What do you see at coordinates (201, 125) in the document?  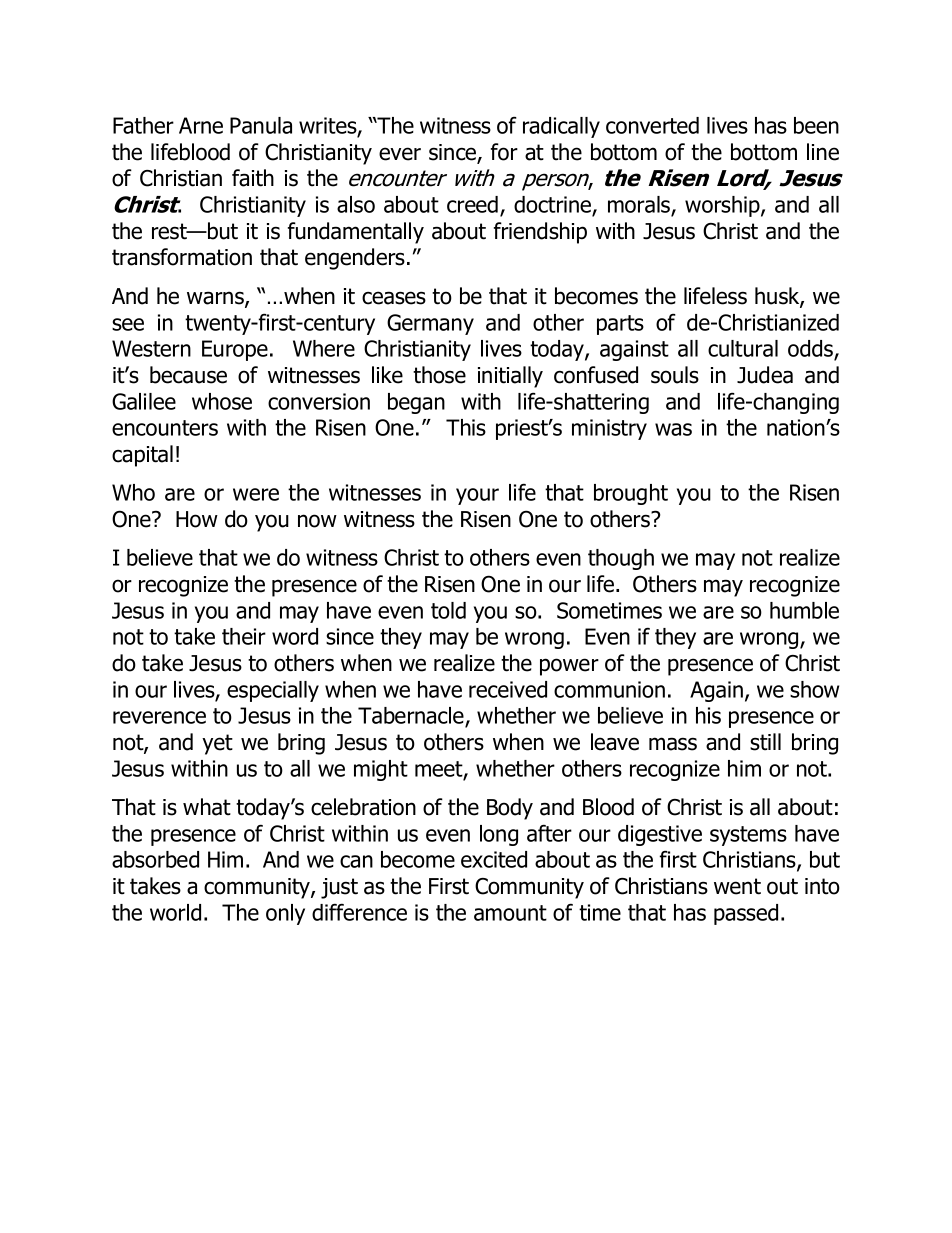 I see `Arne` at bounding box center [201, 125].
